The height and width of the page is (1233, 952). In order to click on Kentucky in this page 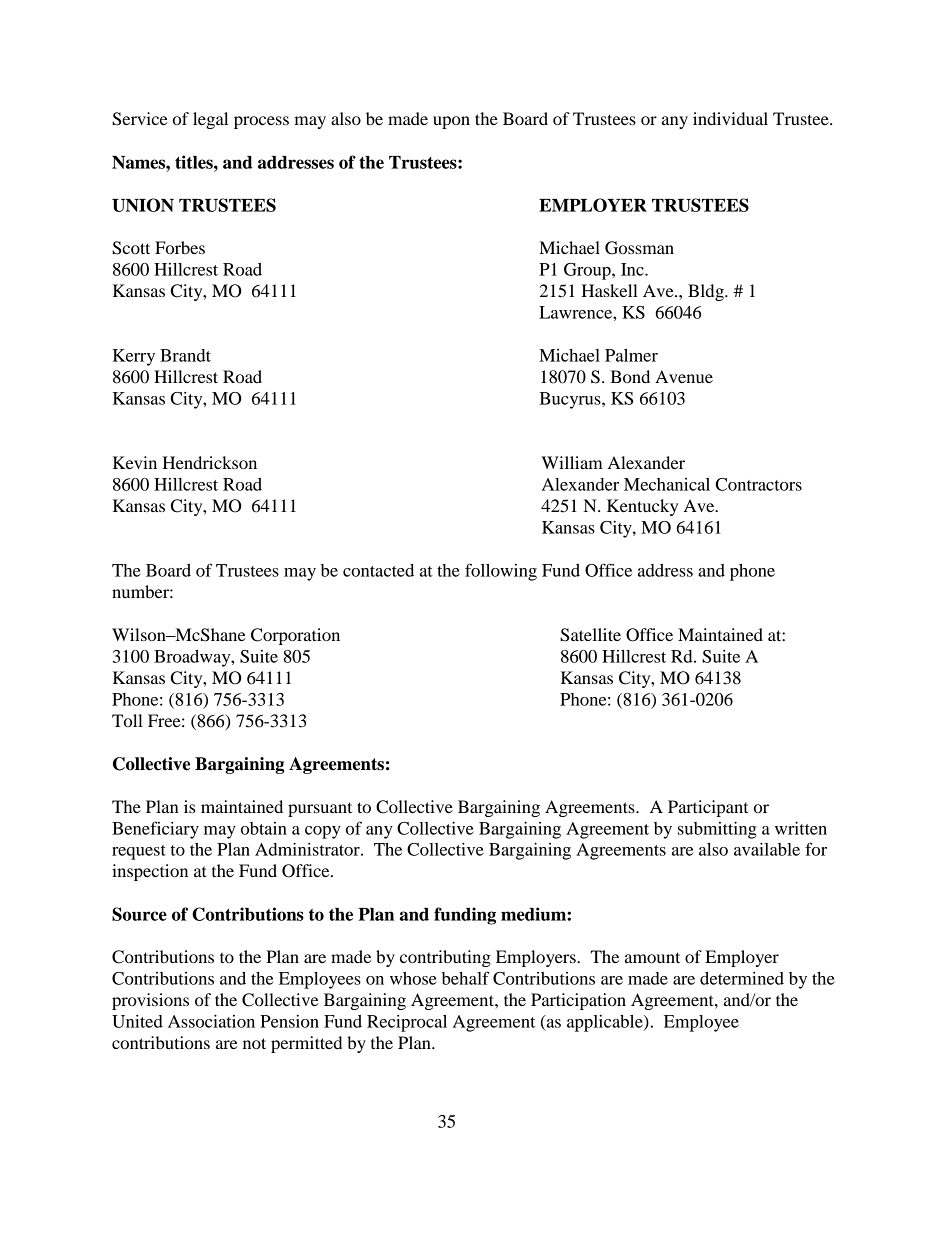, I will do `click(642, 507)`.
